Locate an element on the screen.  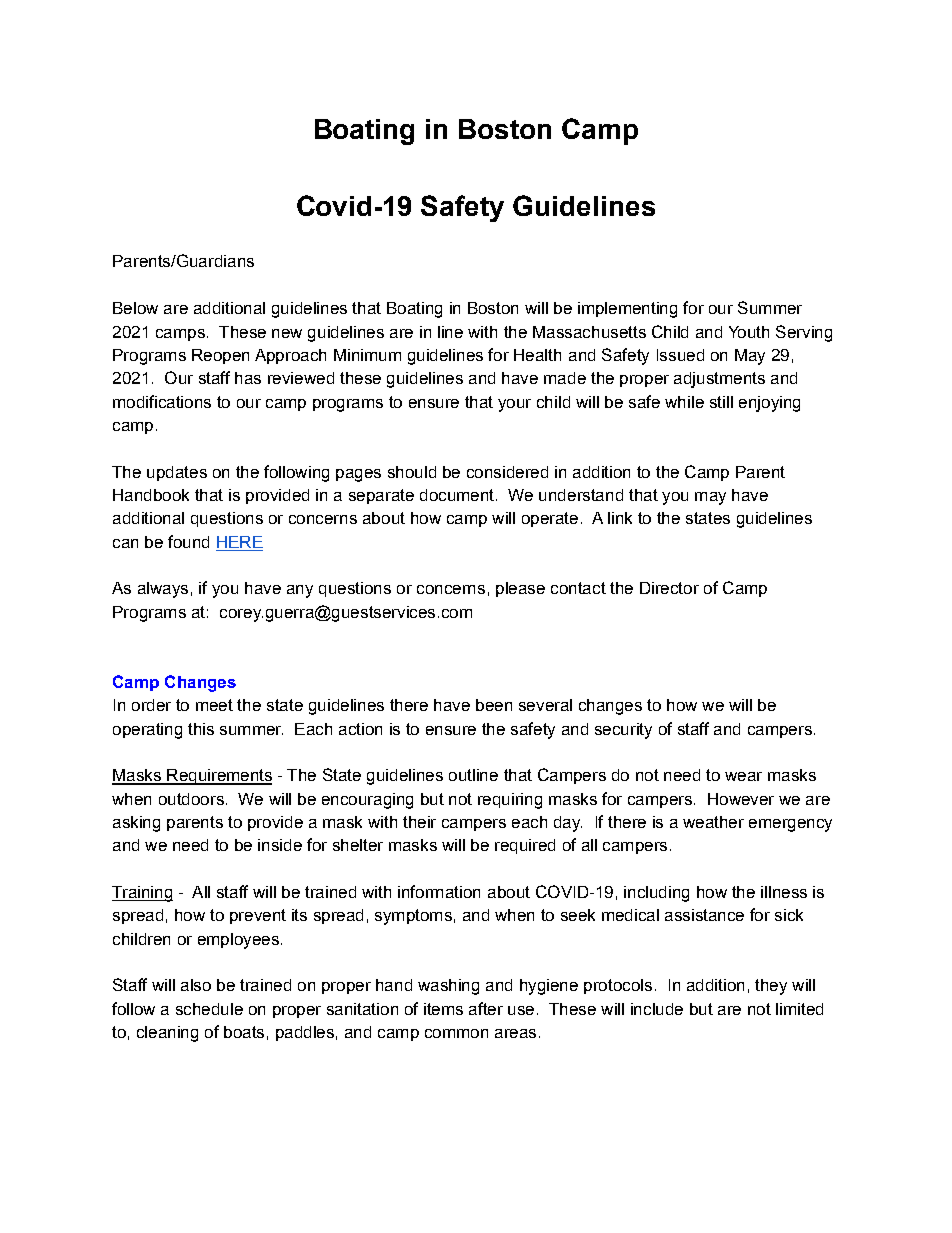
include is located at coordinates (657, 1009).
